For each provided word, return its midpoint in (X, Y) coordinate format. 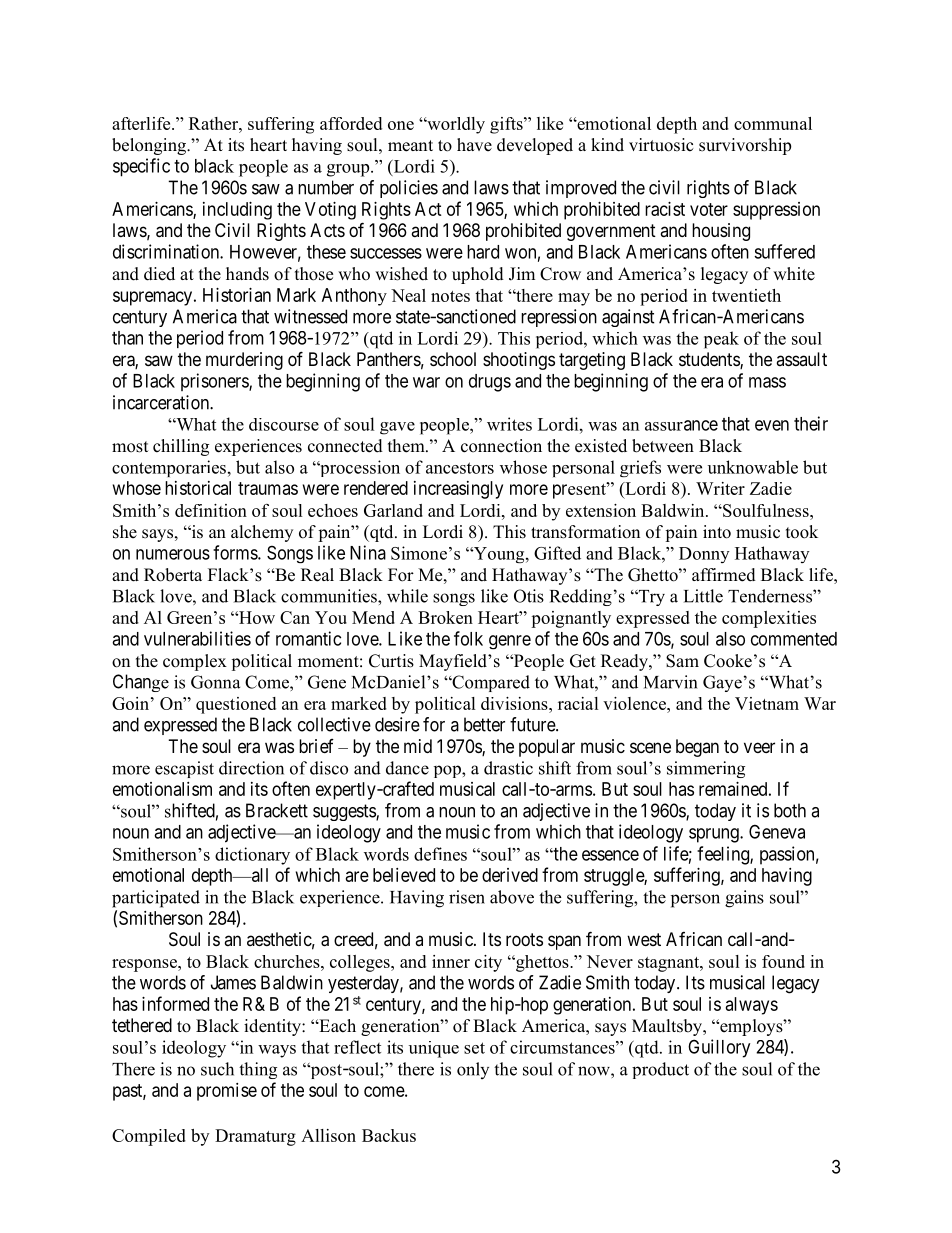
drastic (508, 768)
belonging (150, 146)
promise (227, 1092)
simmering (706, 769)
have (474, 145)
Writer (720, 488)
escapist (184, 769)
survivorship (745, 146)
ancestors (460, 468)
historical (198, 488)
